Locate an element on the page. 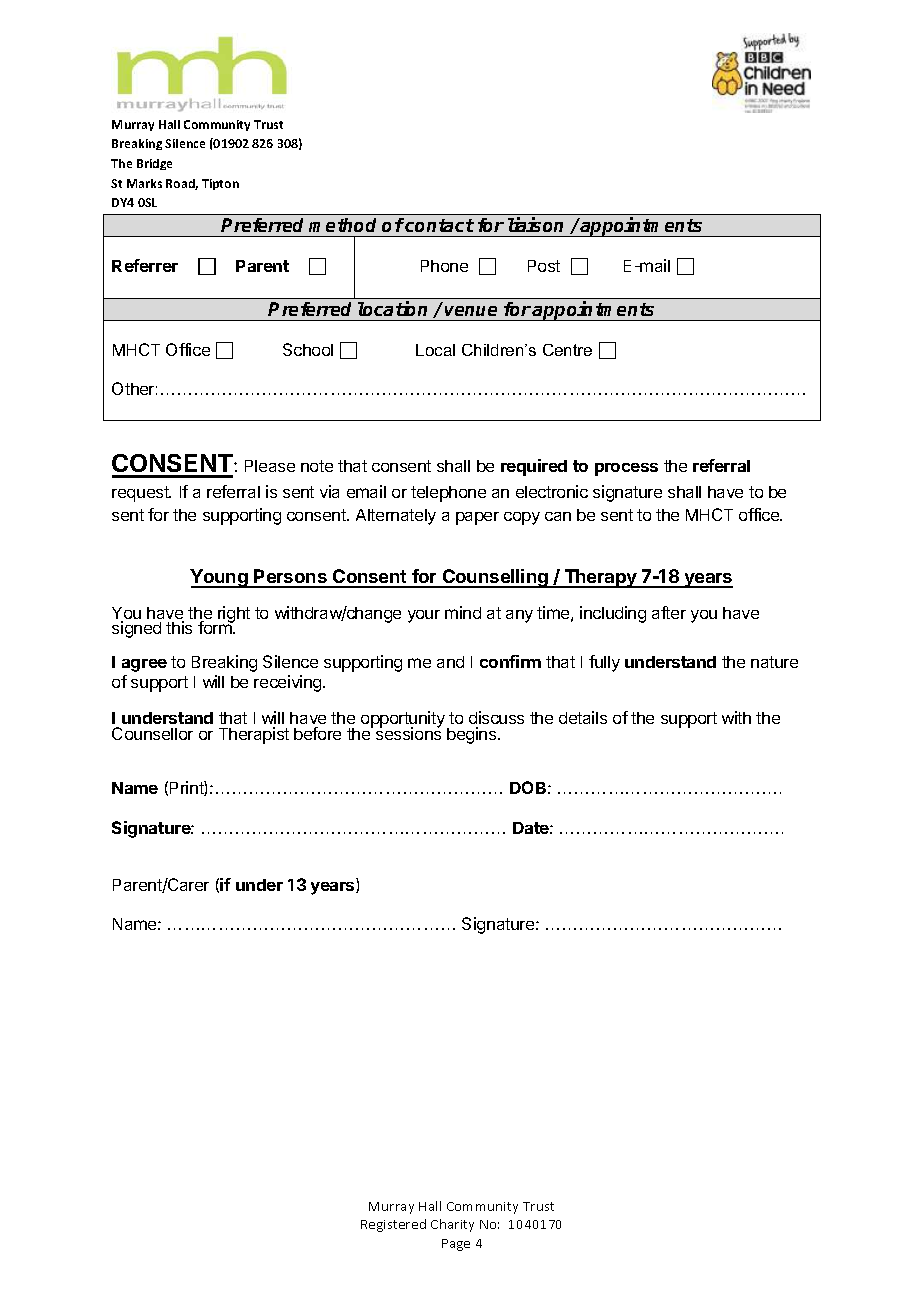 This document has height=1308, width=924. Charity is located at coordinates (452, 1225).
